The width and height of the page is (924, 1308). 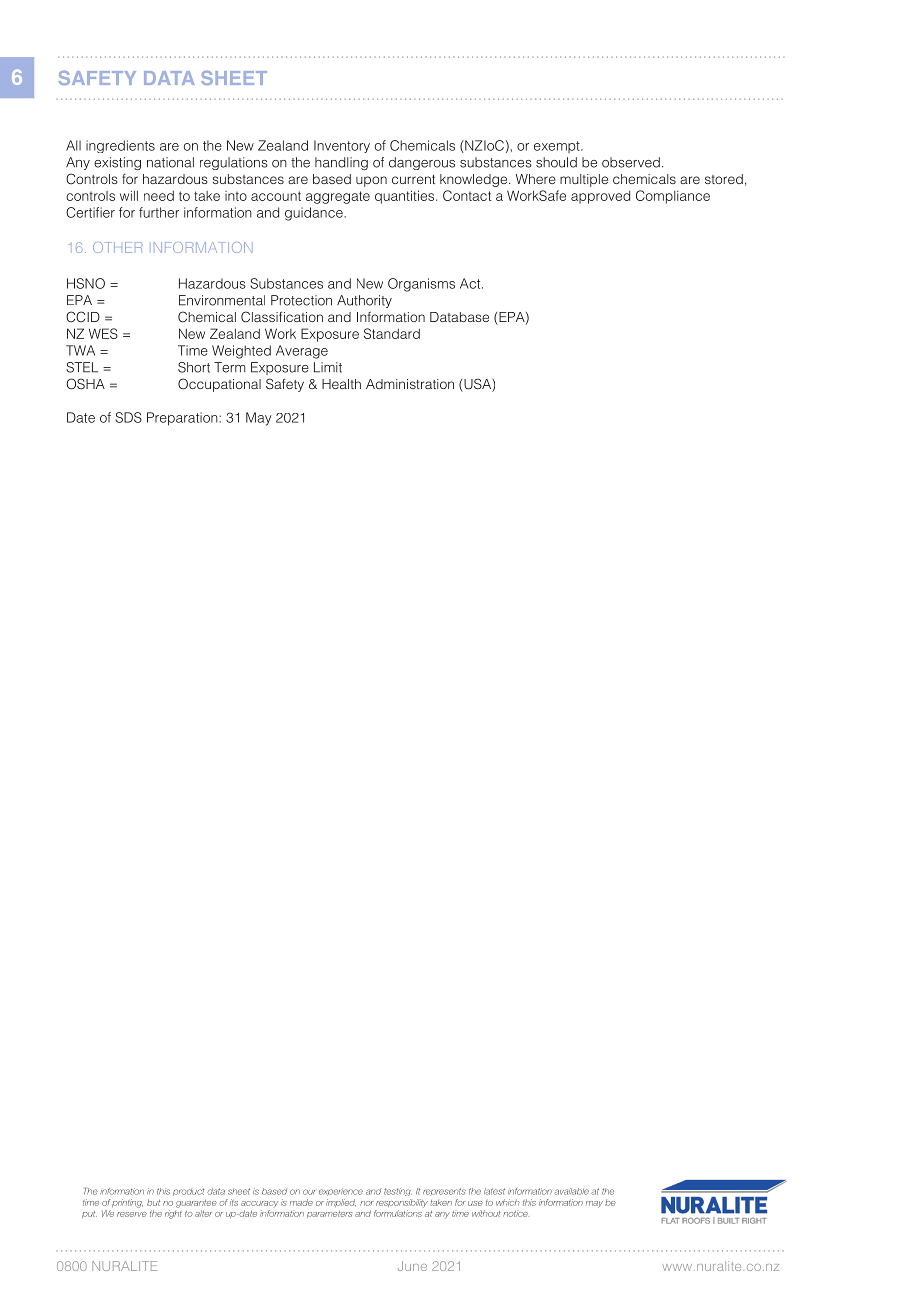 I want to click on Administration, so click(x=410, y=384).
